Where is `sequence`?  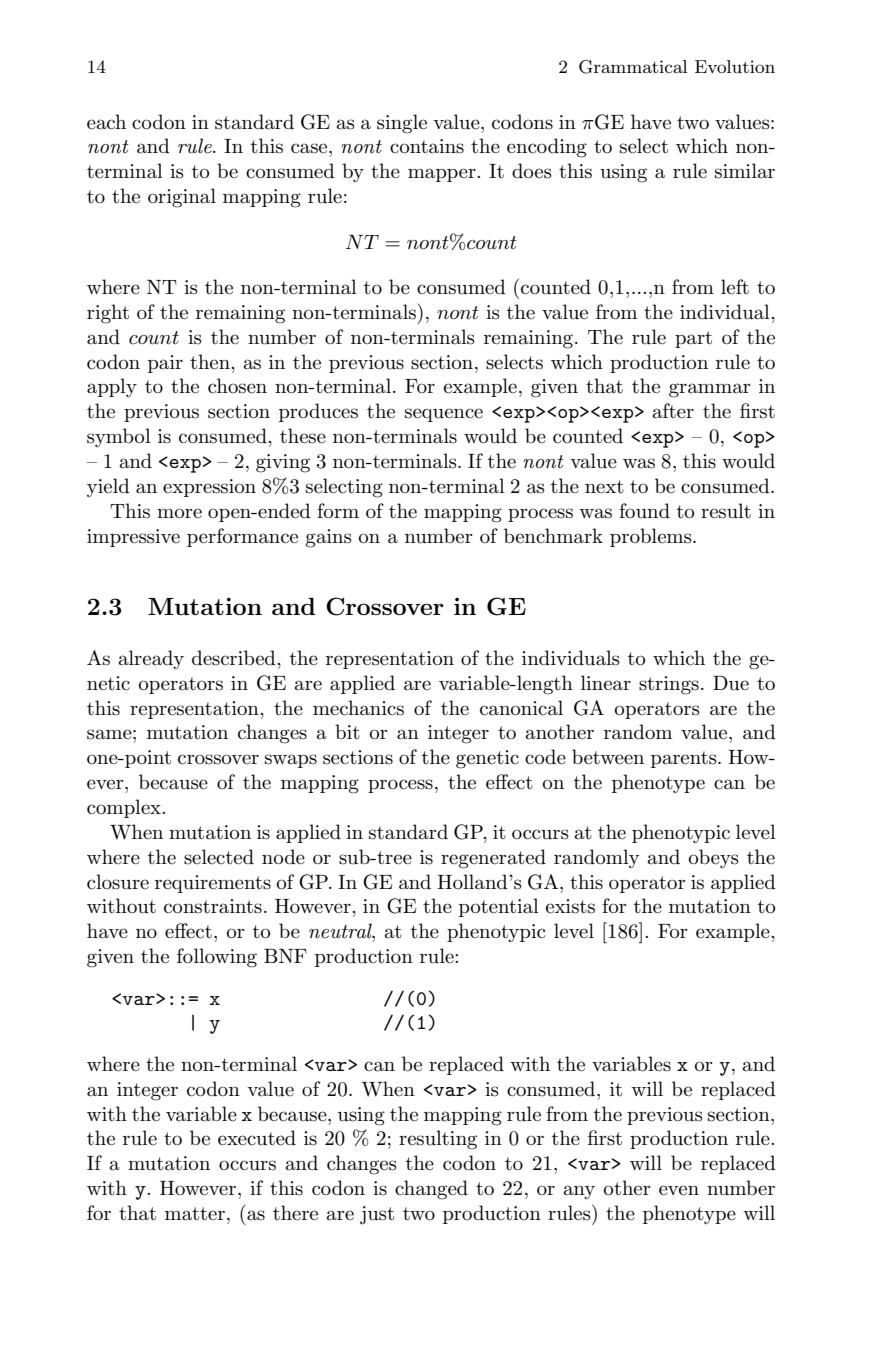 sequence is located at coordinates (444, 415).
